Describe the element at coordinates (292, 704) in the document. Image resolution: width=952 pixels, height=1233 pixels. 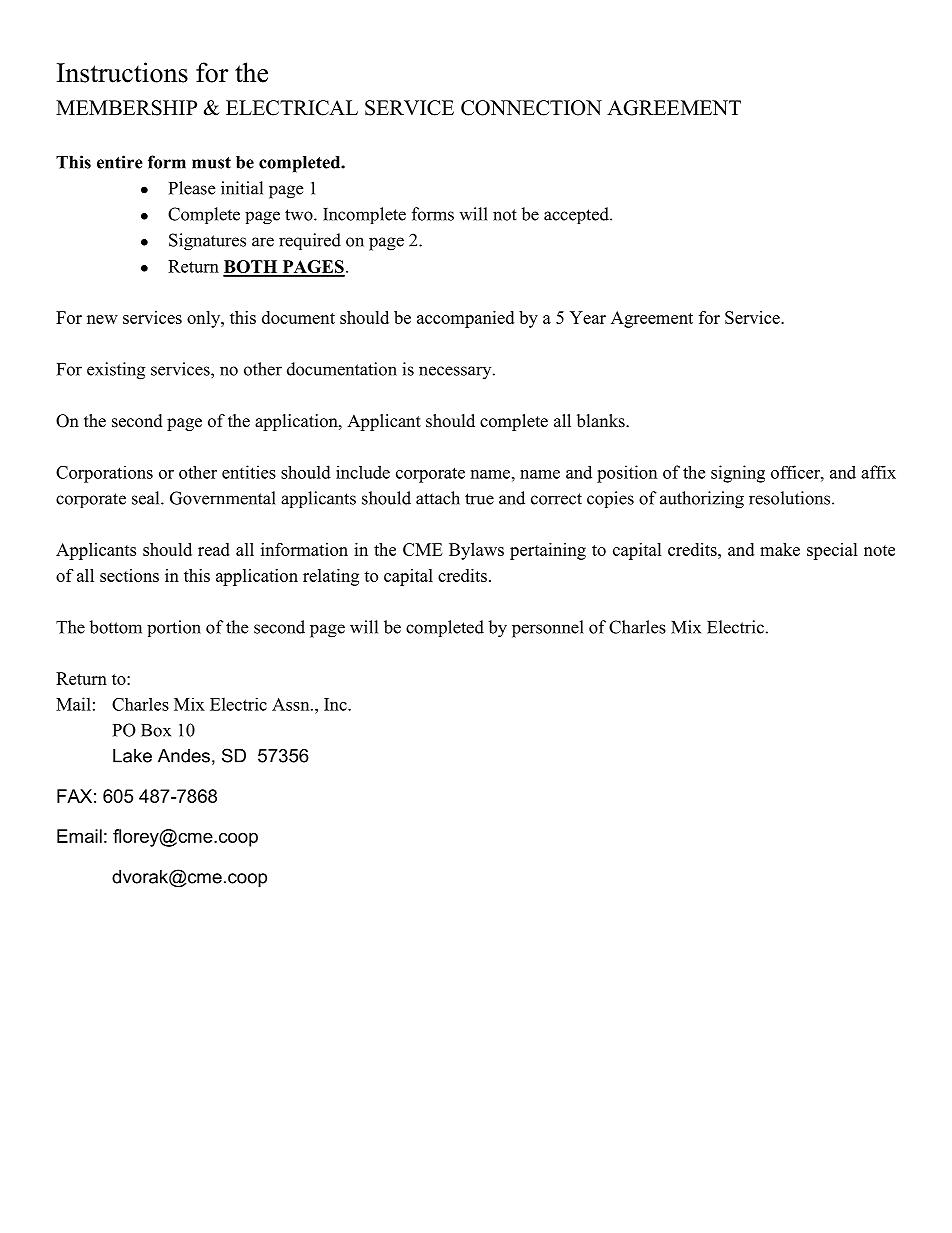
I see `Assn` at that location.
